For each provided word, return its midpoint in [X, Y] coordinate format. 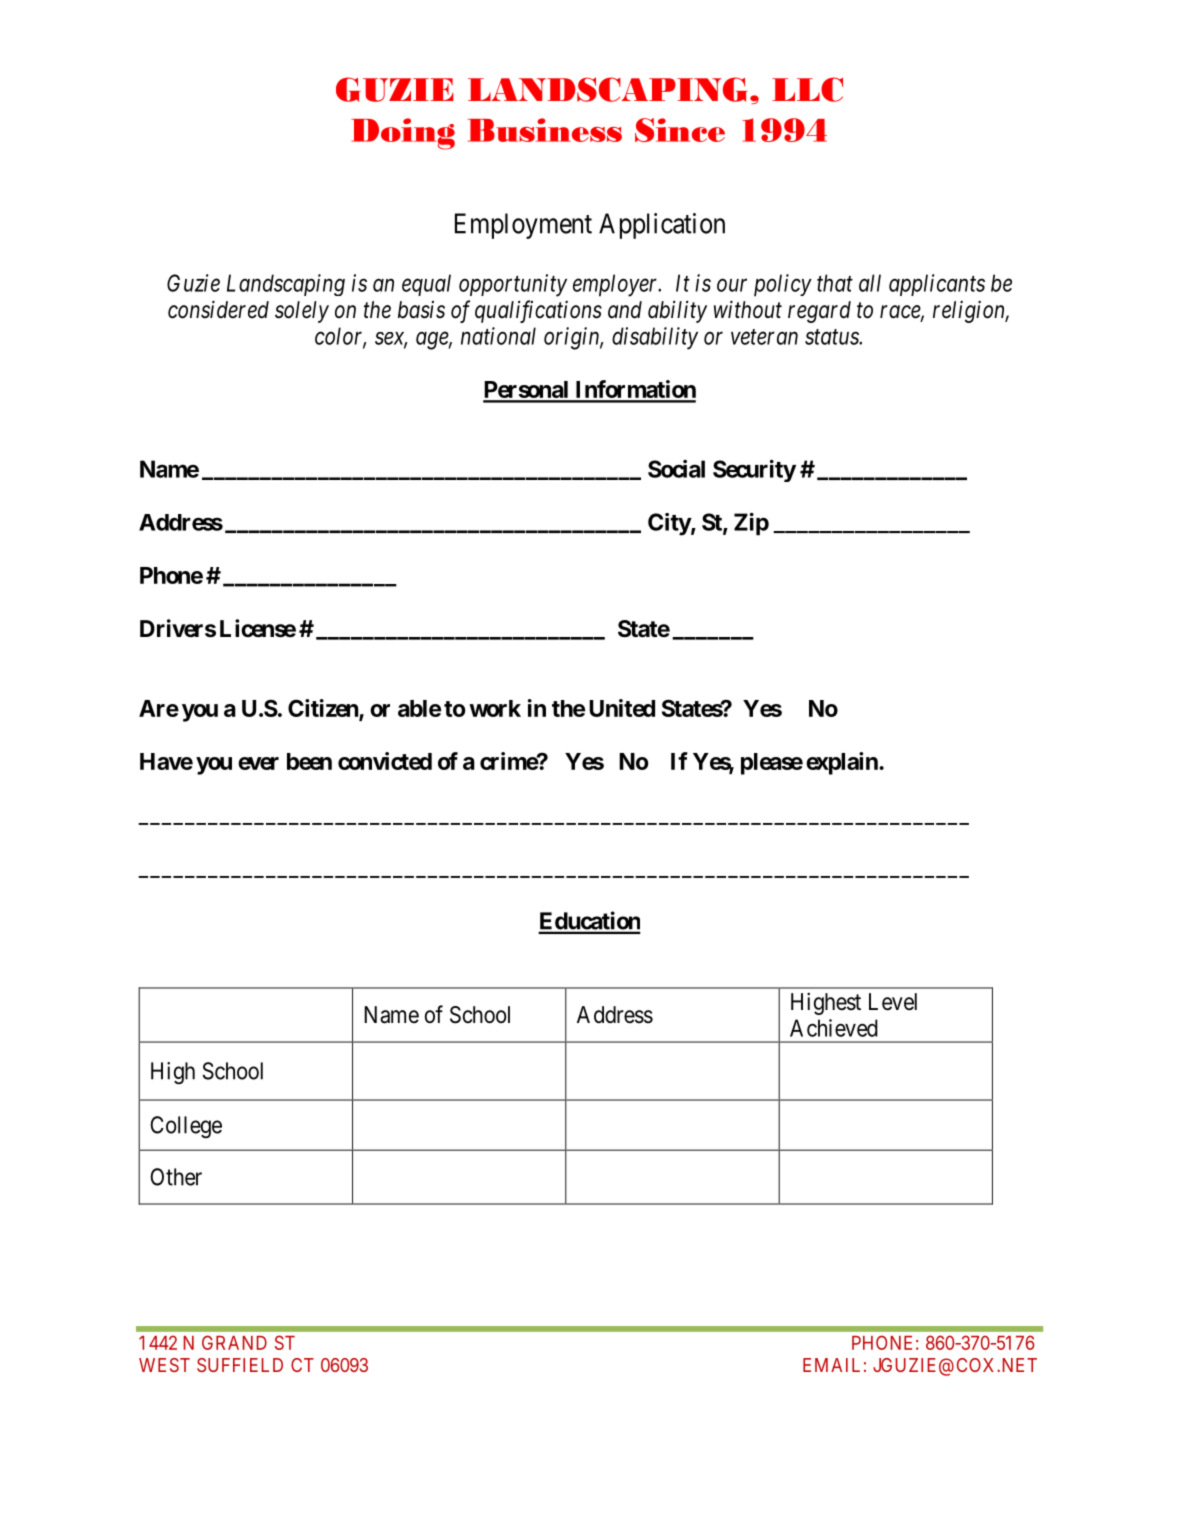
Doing [403, 134]
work [495, 708]
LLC [807, 89]
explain [843, 763]
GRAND [234, 1342]
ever [258, 763]
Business [545, 130]
